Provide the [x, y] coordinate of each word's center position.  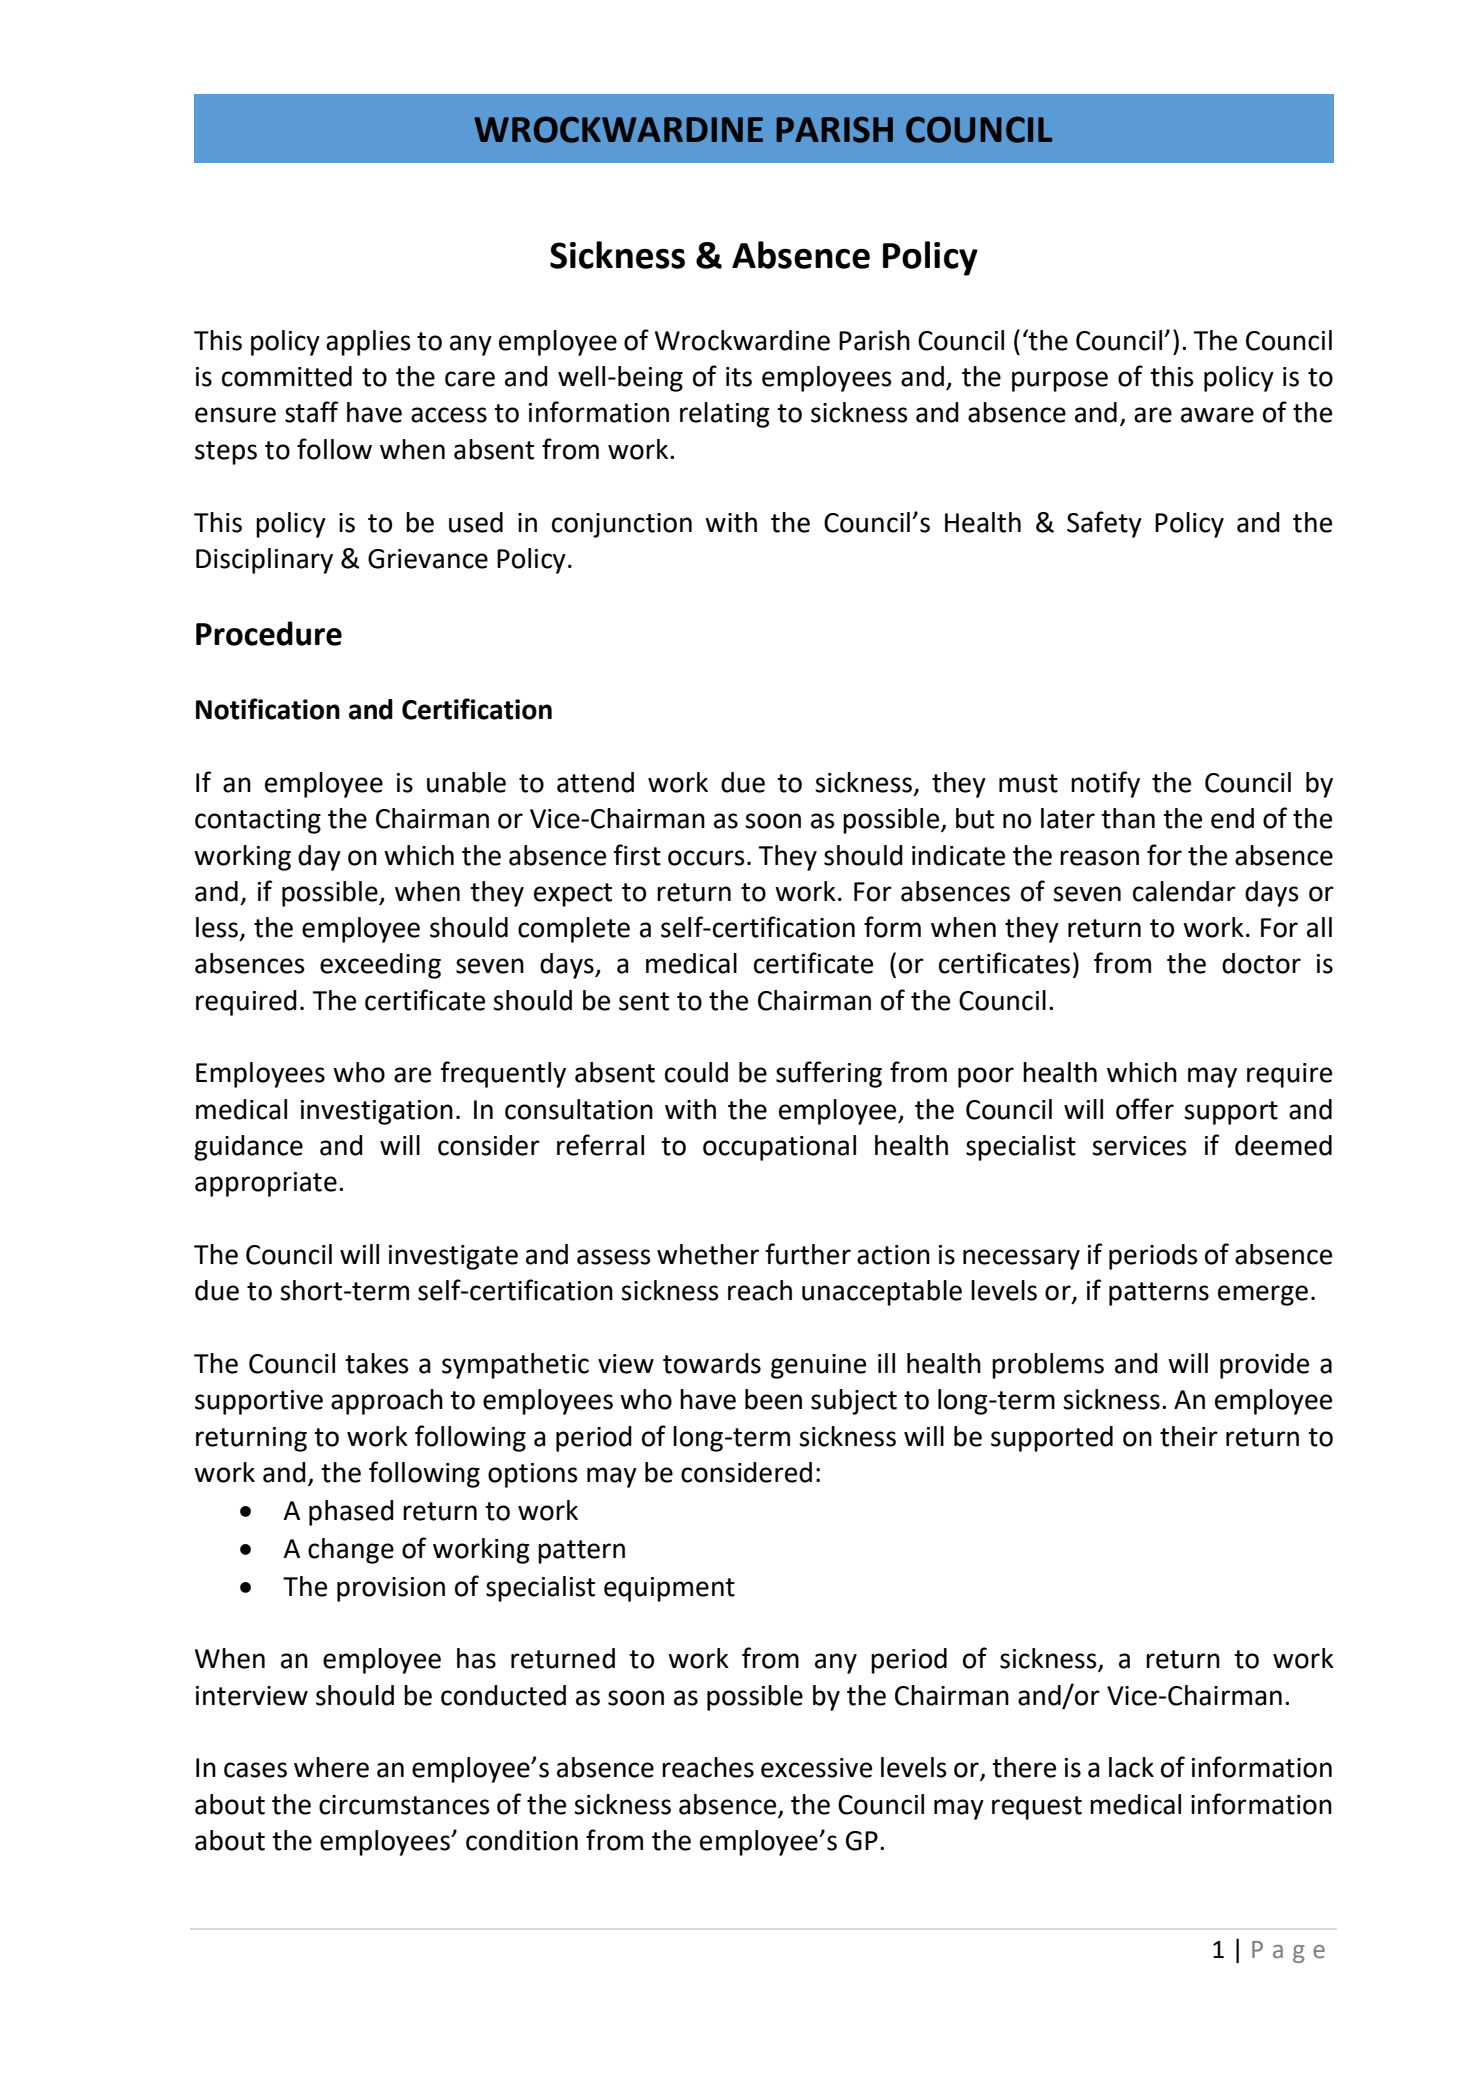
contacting [258, 821]
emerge [1263, 1295]
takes [377, 1363]
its [739, 377]
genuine [818, 1366]
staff [311, 412]
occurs [706, 858]
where [331, 1767]
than [1128, 818]
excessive [816, 1768]
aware [1217, 415]
